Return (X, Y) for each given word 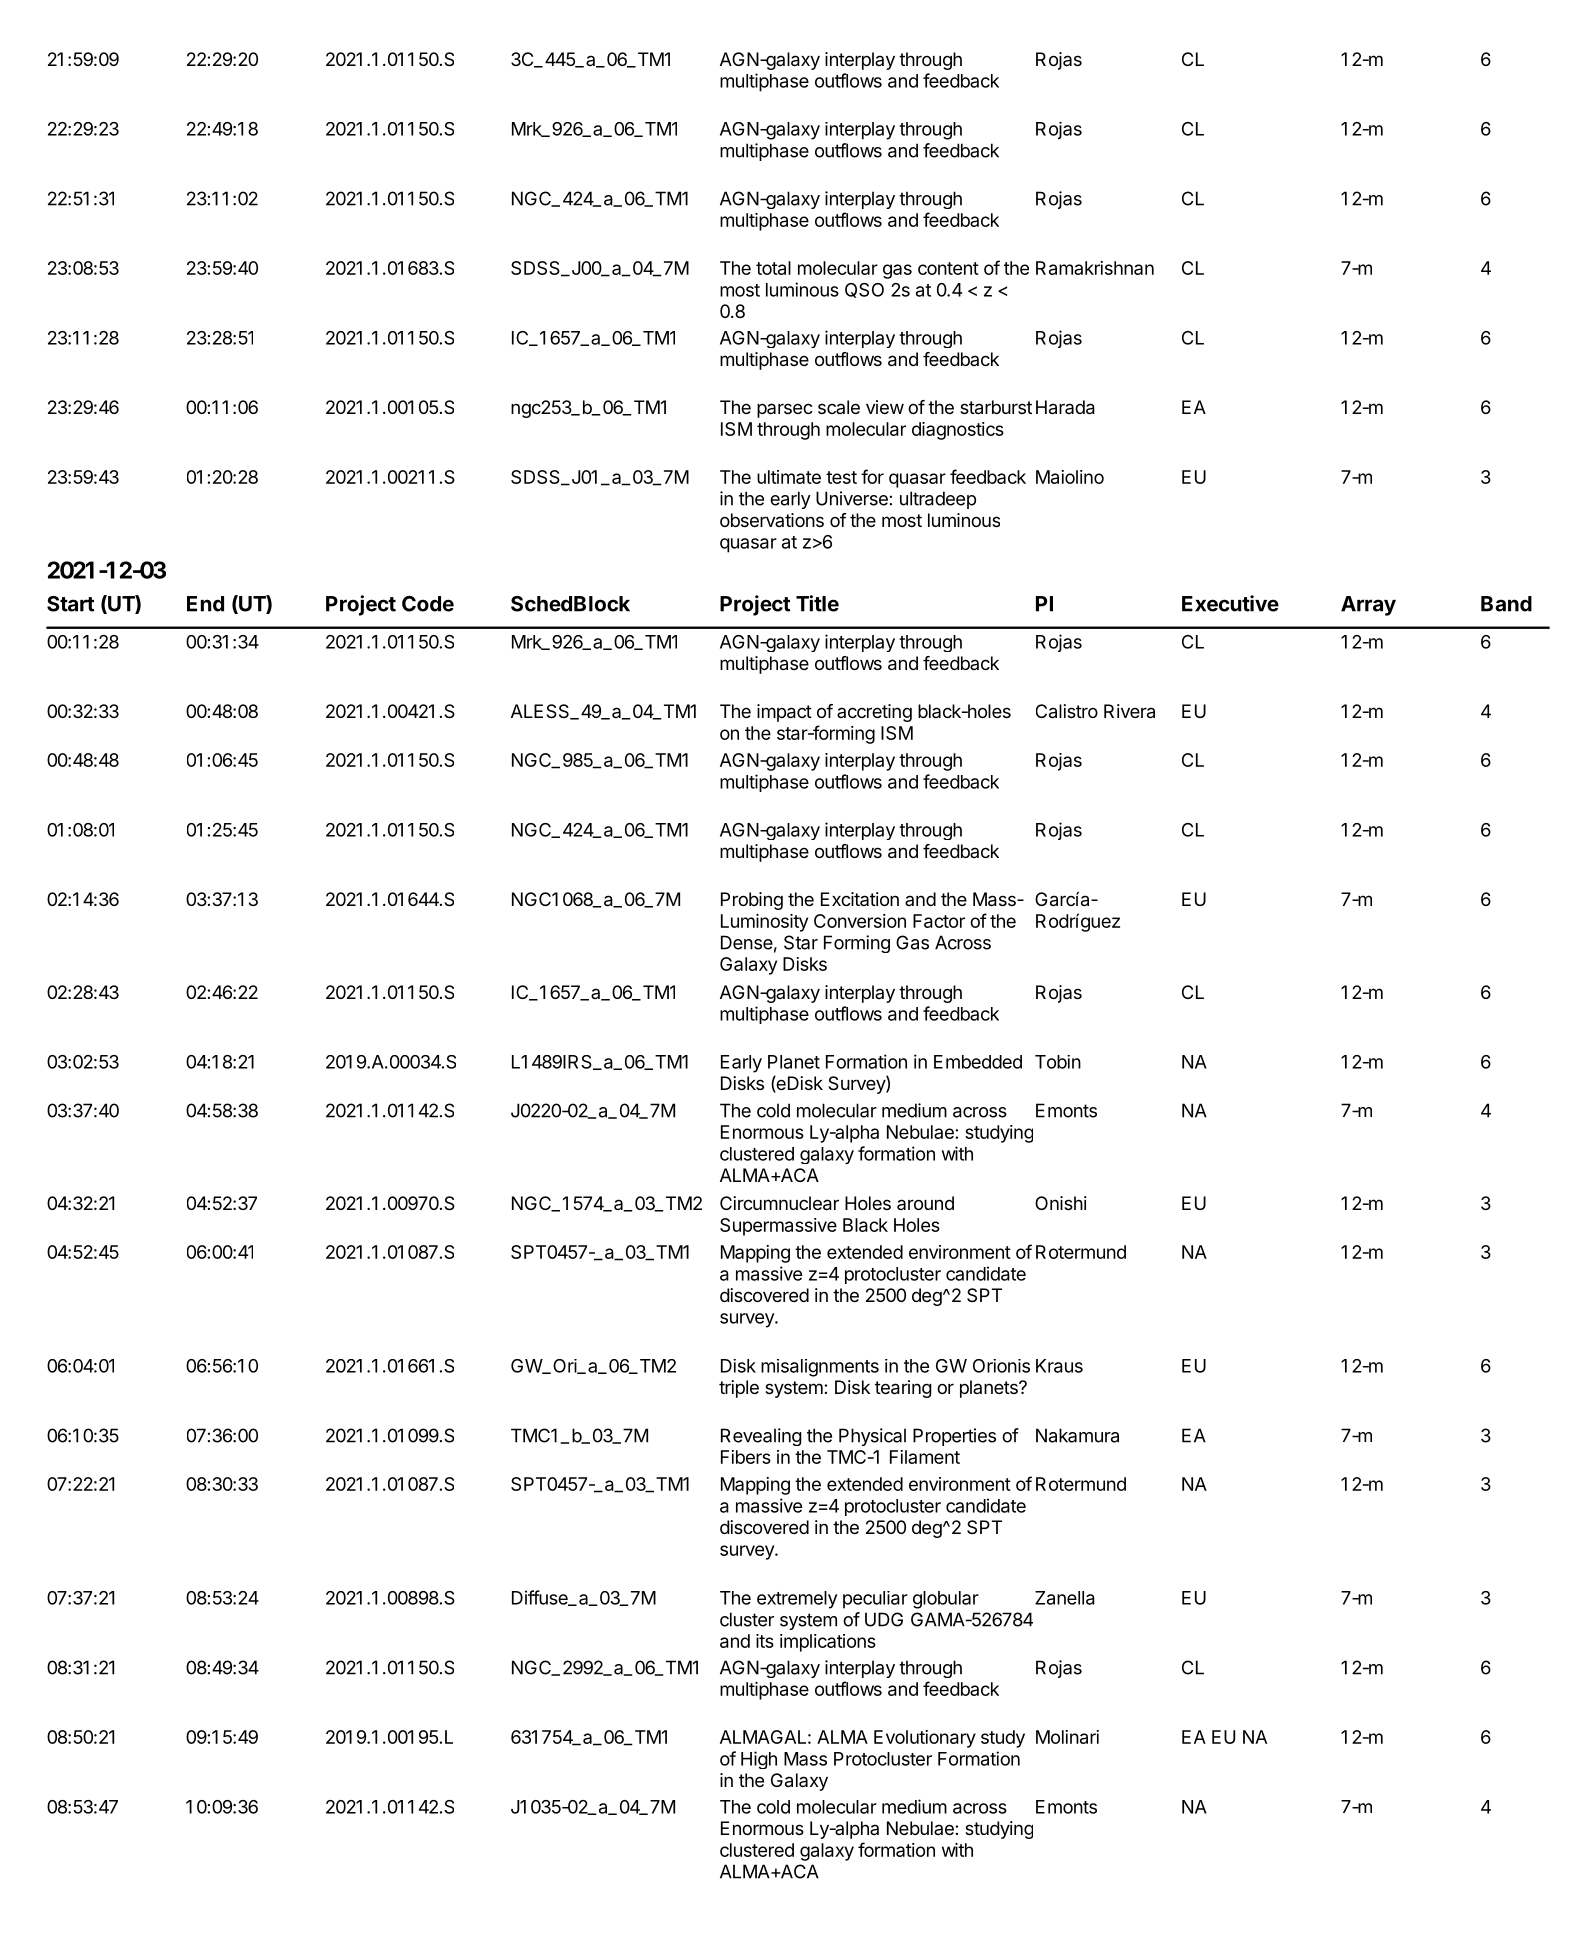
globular (946, 1600)
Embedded (978, 1062)
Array (1368, 606)
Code (428, 604)
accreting (874, 713)
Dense (747, 942)
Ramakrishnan (1095, 268)
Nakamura (1077, 1435)
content (948, 268)
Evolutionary (925, 1739)
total (773, 268)
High (759, 1760)
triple (739, 1389)
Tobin (1058, 1062)
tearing (903, 1389)
